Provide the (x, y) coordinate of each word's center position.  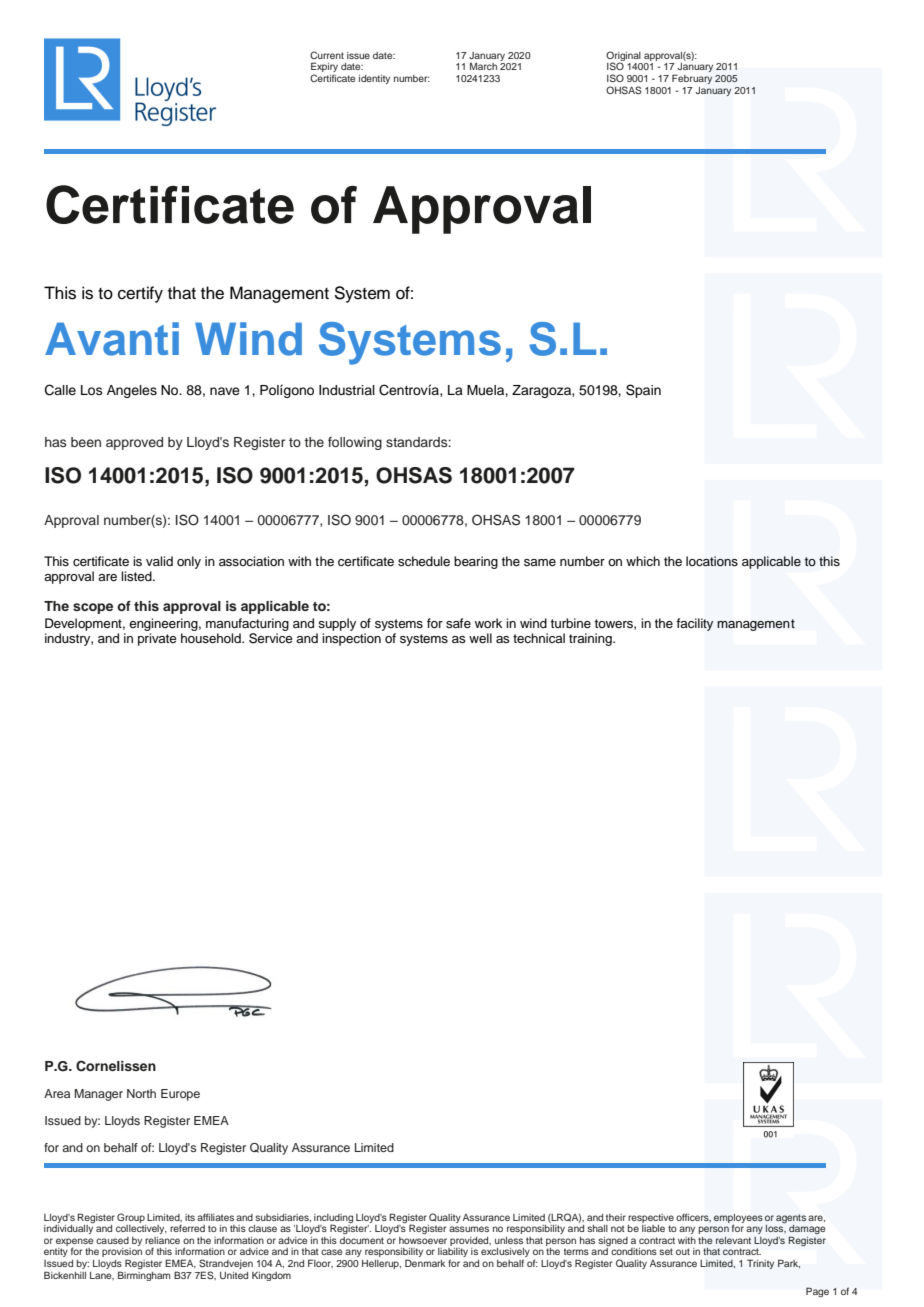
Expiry (324, 68)
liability (453, 1254)
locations (712, 561)
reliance (162, 1240)
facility (694, 624)
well (480, 638)
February (692, 79)
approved (134, 443)
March (483, 66)
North (141, 1093)
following (355, 443)
